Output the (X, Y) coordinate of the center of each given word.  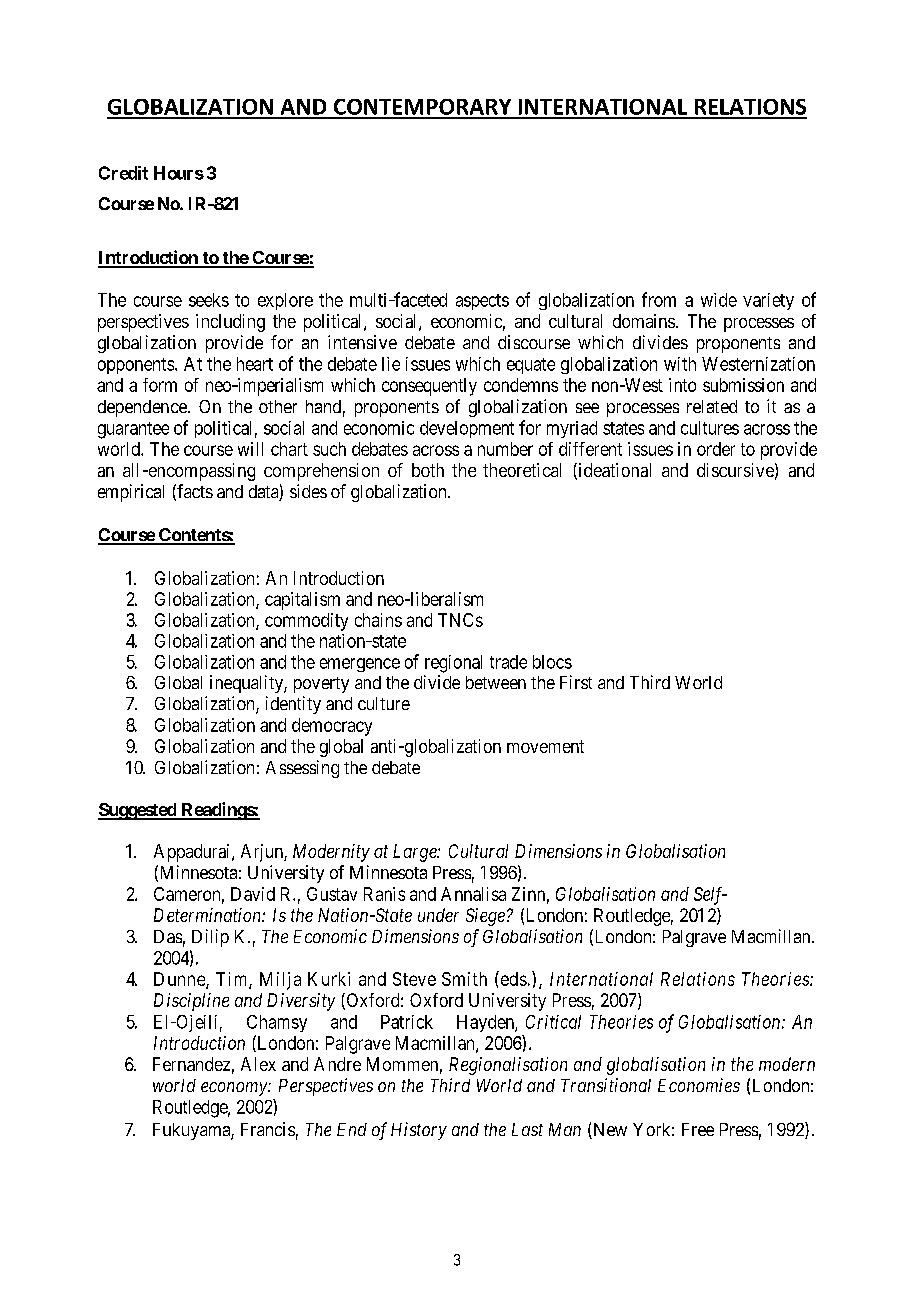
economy (235, 1089)
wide (719, 300)
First (576, 682)
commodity (306, 622)
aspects (482, 302)
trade (508, 662)
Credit (123, 173)
